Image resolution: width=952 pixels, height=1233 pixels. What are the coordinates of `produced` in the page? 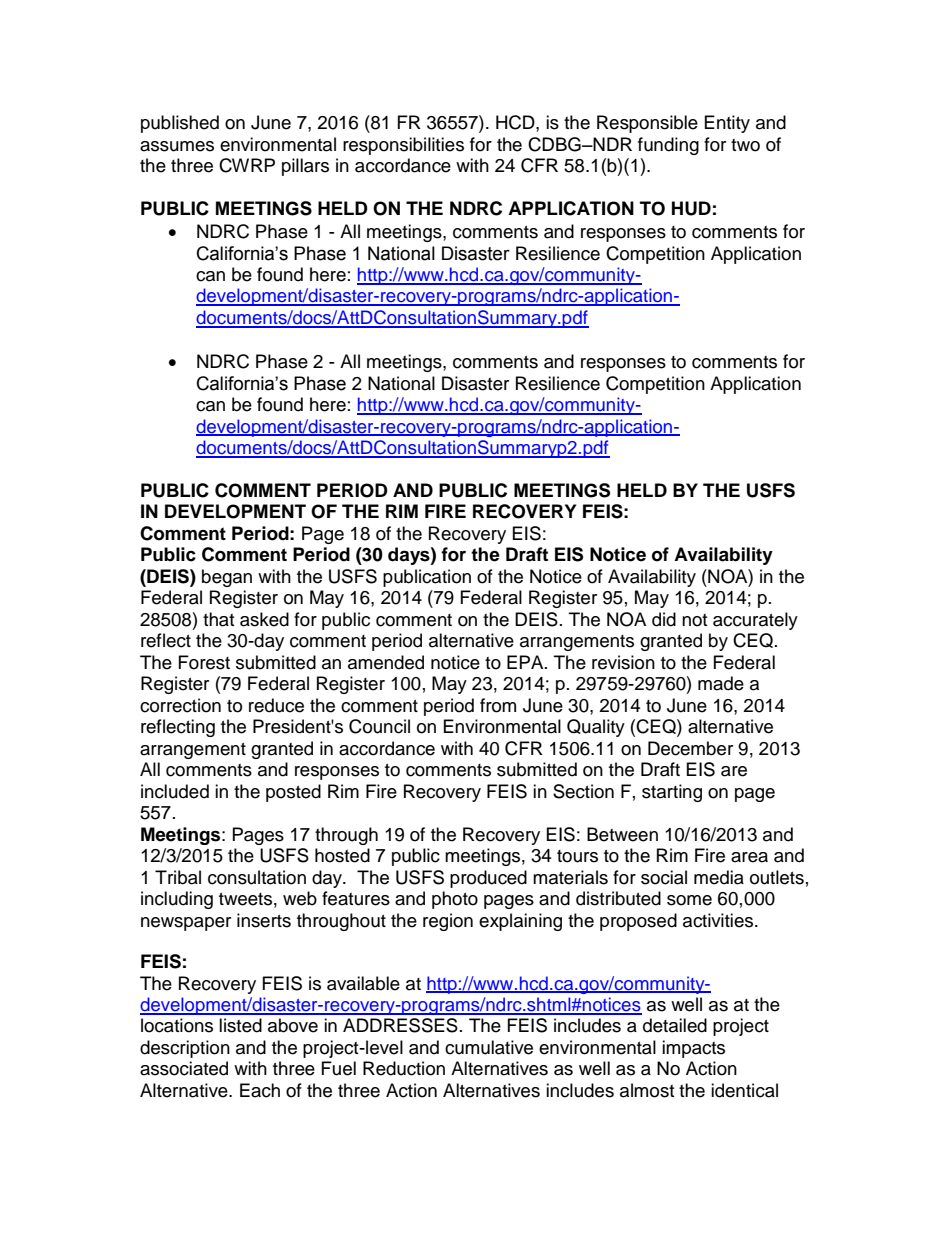 It's located at (488, 879).
